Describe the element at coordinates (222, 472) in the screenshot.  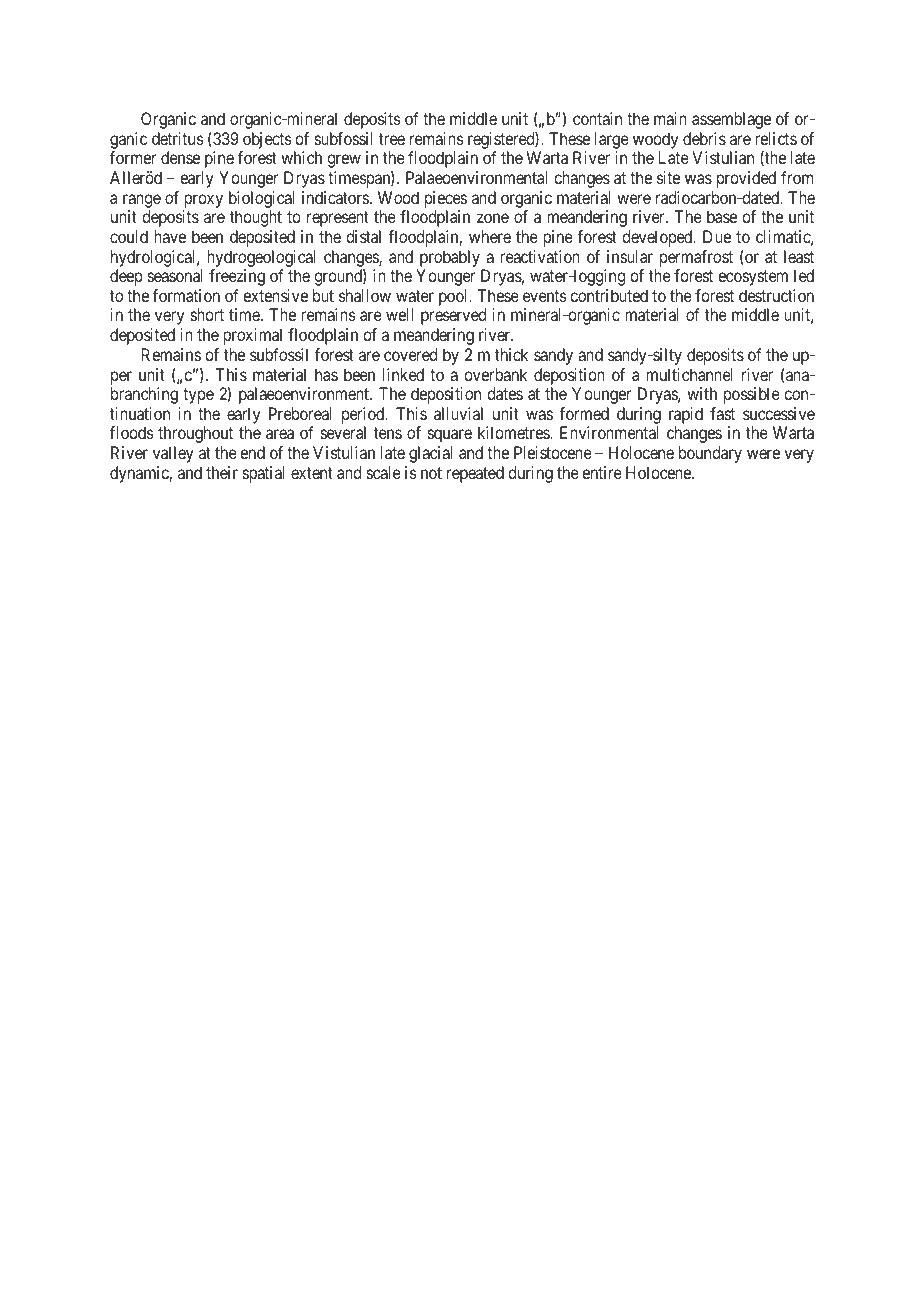
I see `their` at that location.
